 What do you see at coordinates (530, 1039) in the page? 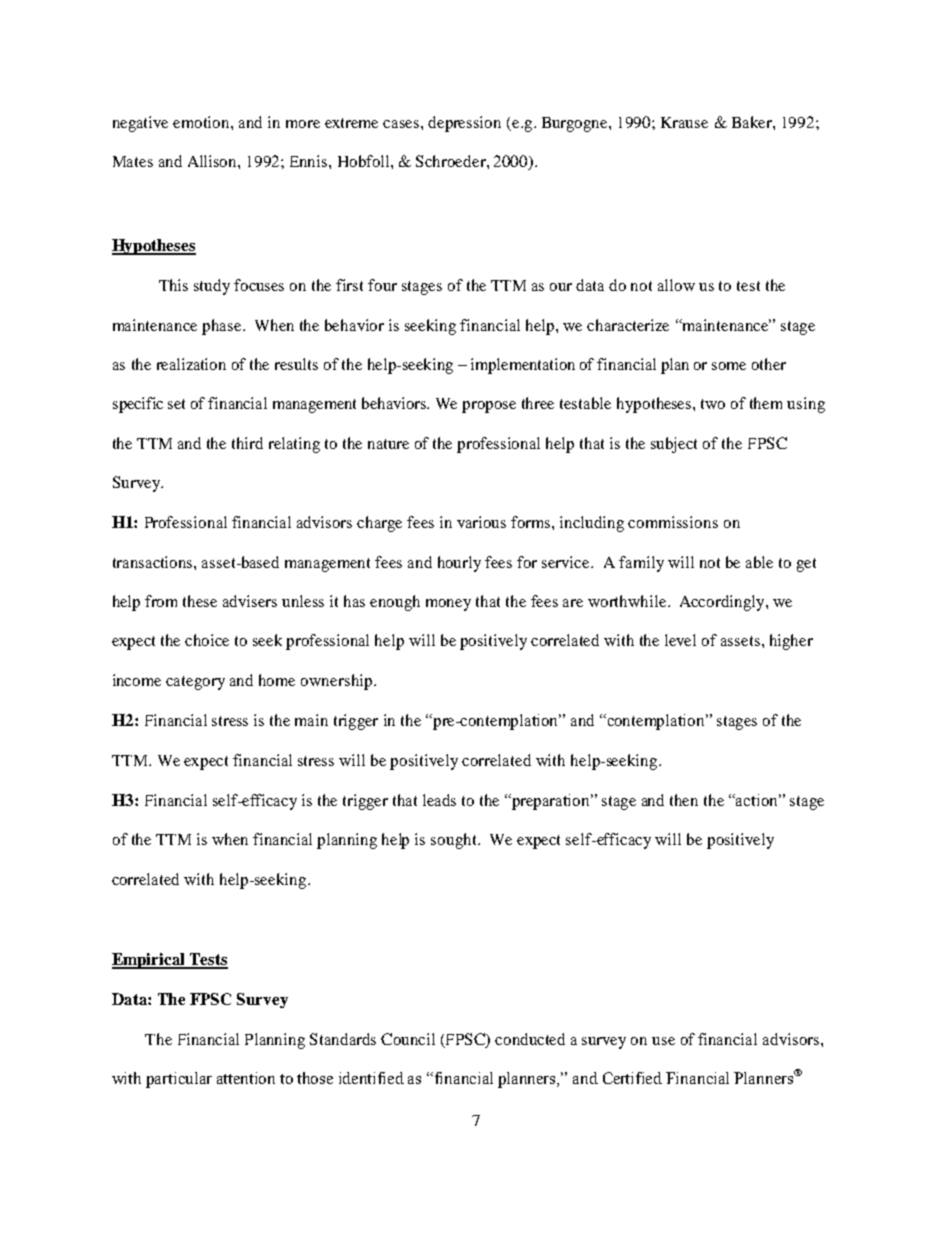
I see `conducted` at bounding box center [530, 1039].
